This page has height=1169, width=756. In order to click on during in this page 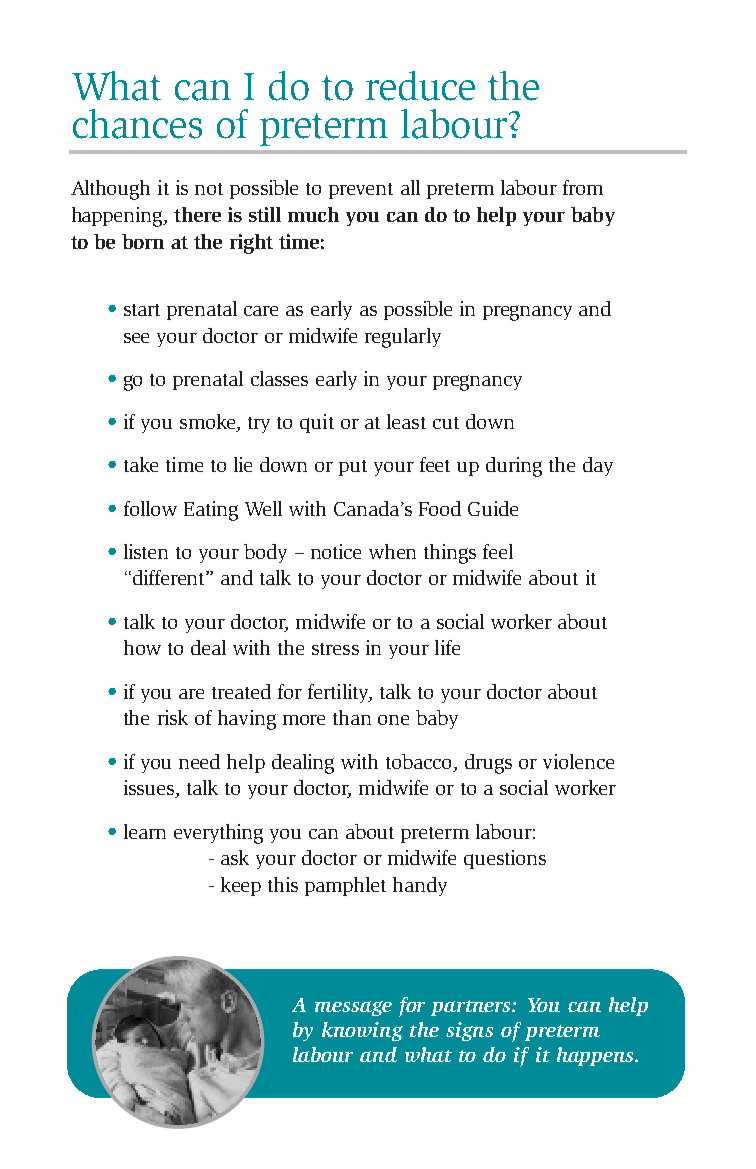, I will do `click(514, 467)`.
